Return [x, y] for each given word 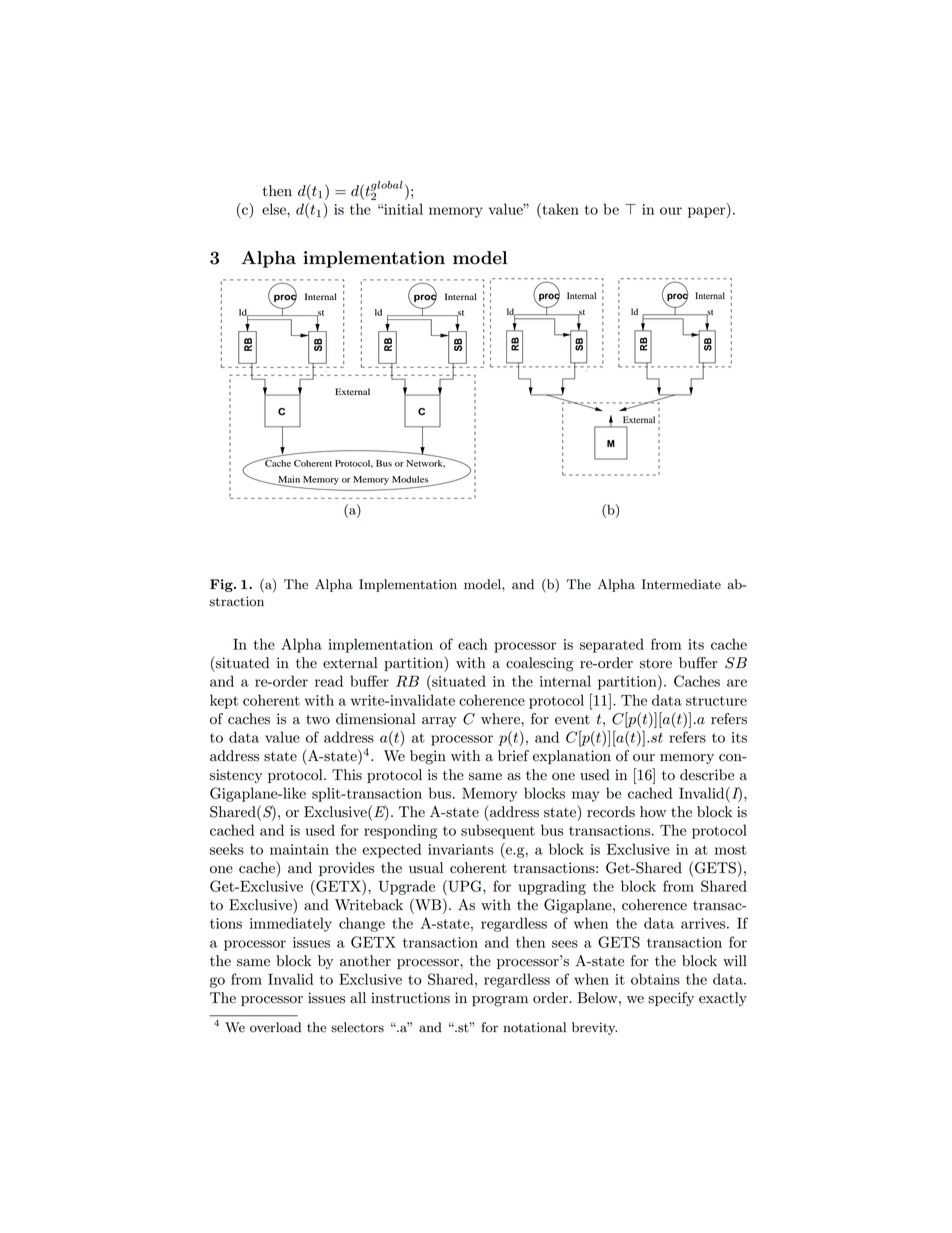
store [656, 664]
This [347, 775]
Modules [410, 479]
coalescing [539, 664]
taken [559, 209]
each [473, 644]
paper [708, 212]
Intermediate [681, 584]
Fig [222, 585]
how [653, 812]
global [387, 187]
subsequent [498, 831]
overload [275, 1027]
